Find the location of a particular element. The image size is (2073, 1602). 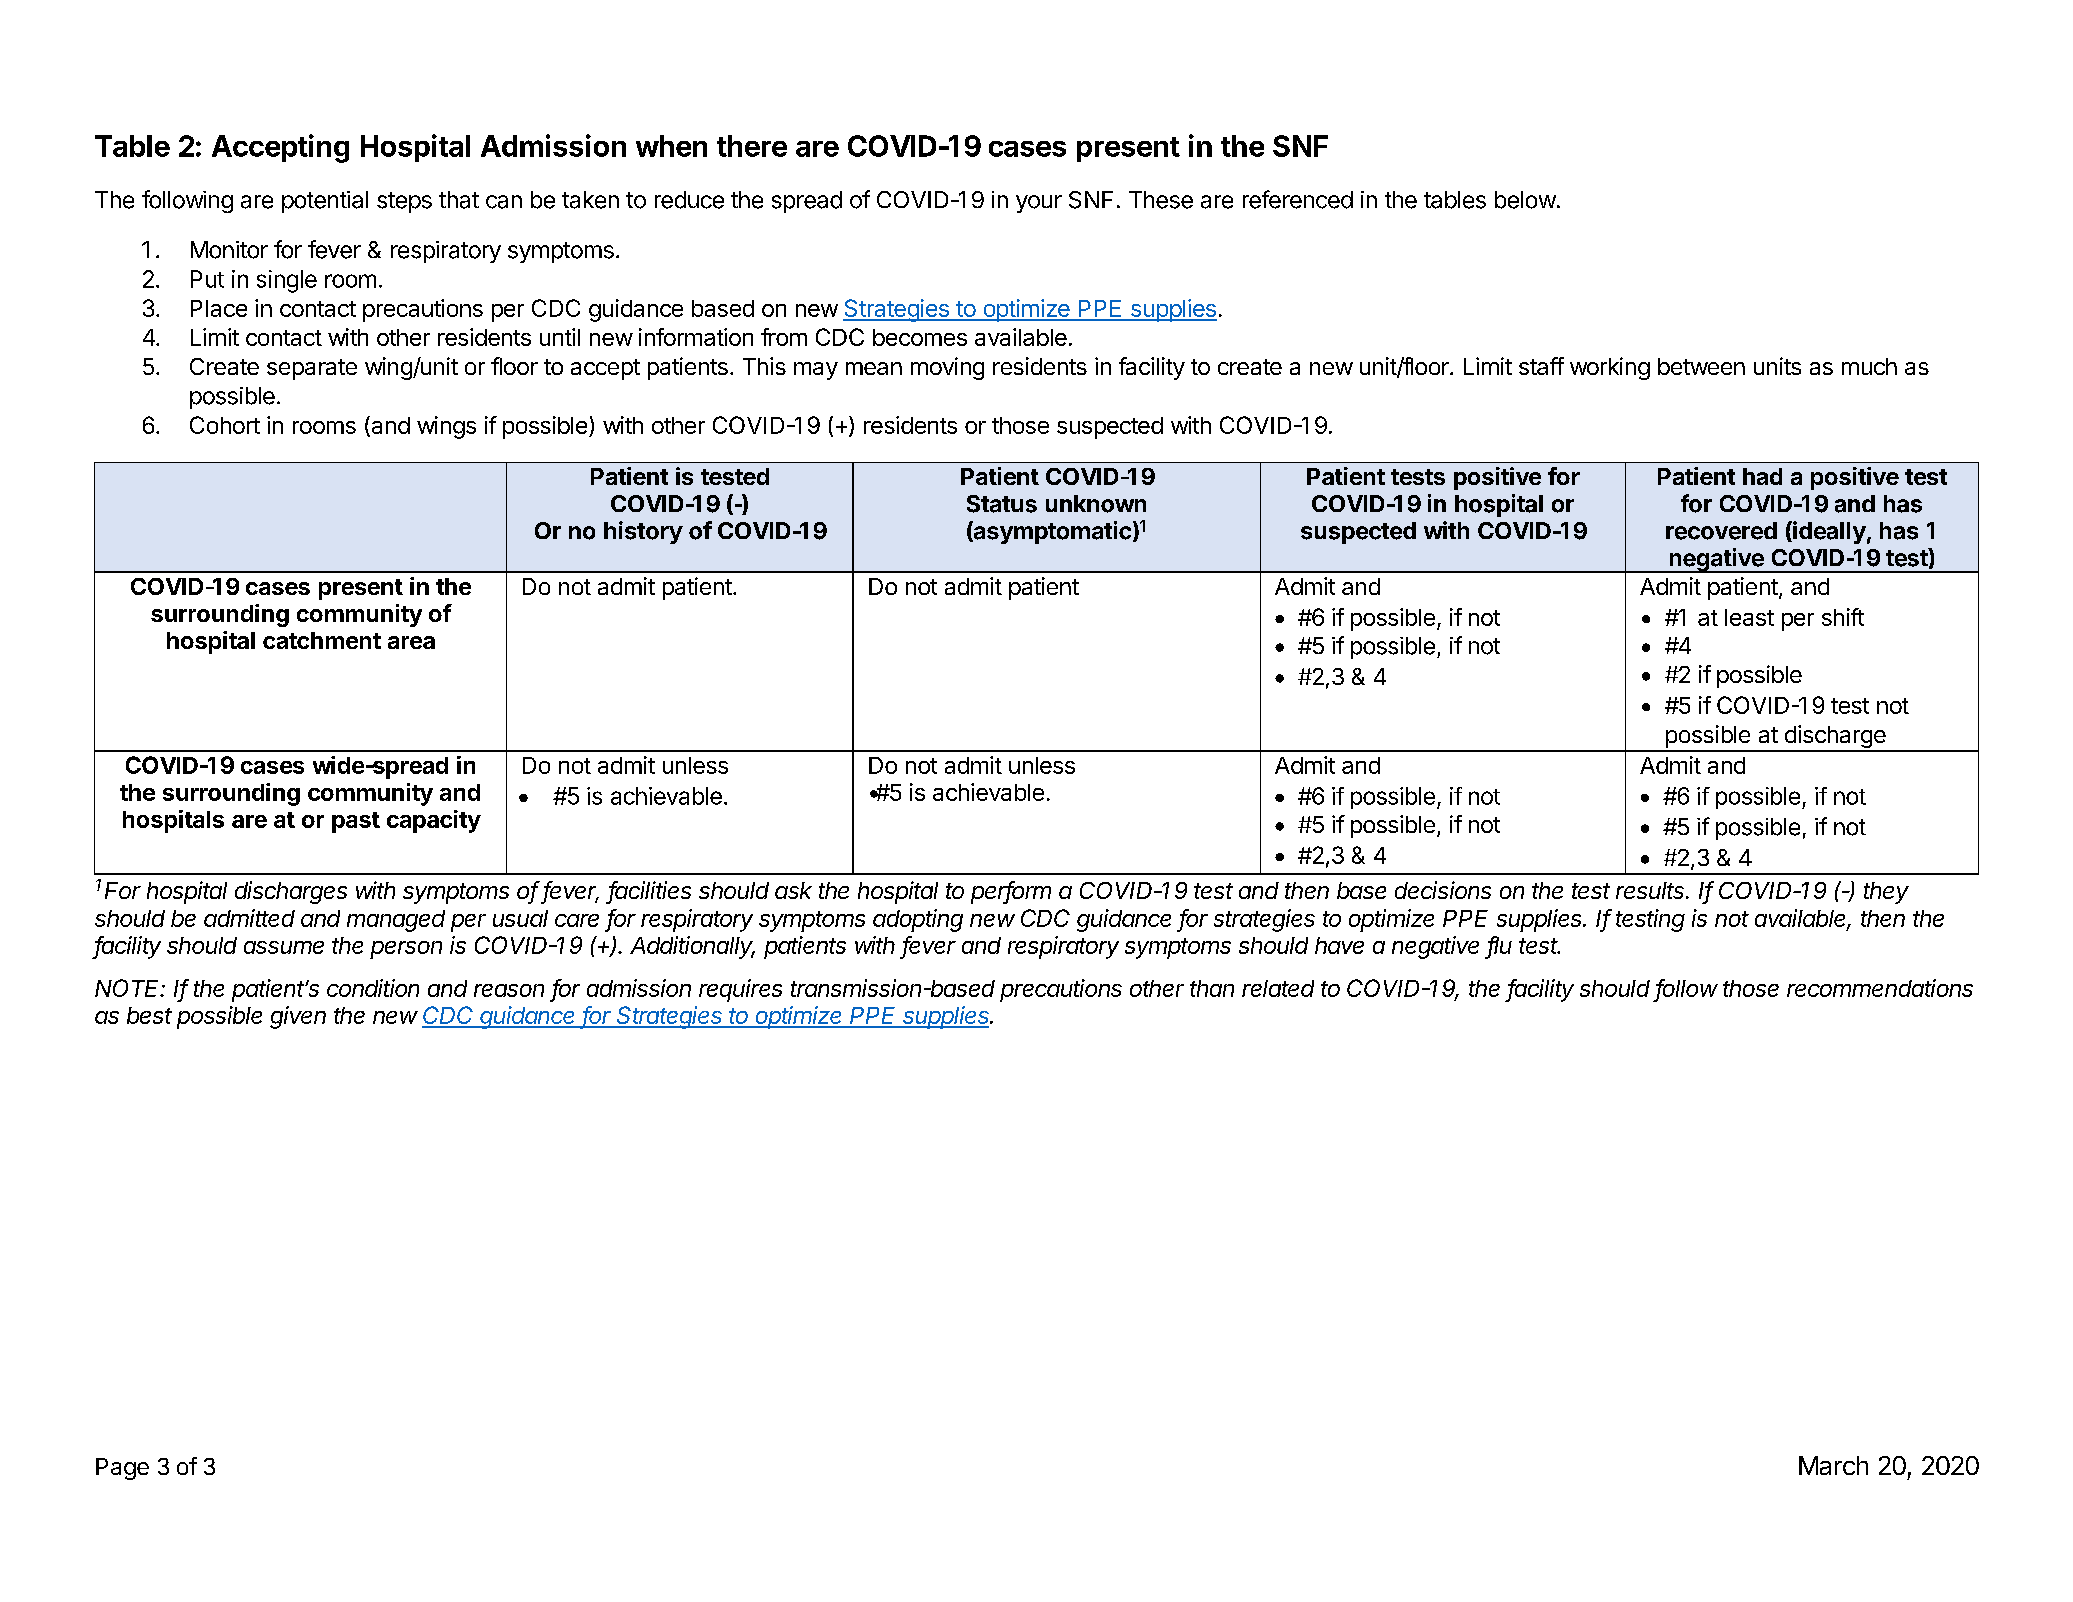

potential is located at coordinates (325, 202).
